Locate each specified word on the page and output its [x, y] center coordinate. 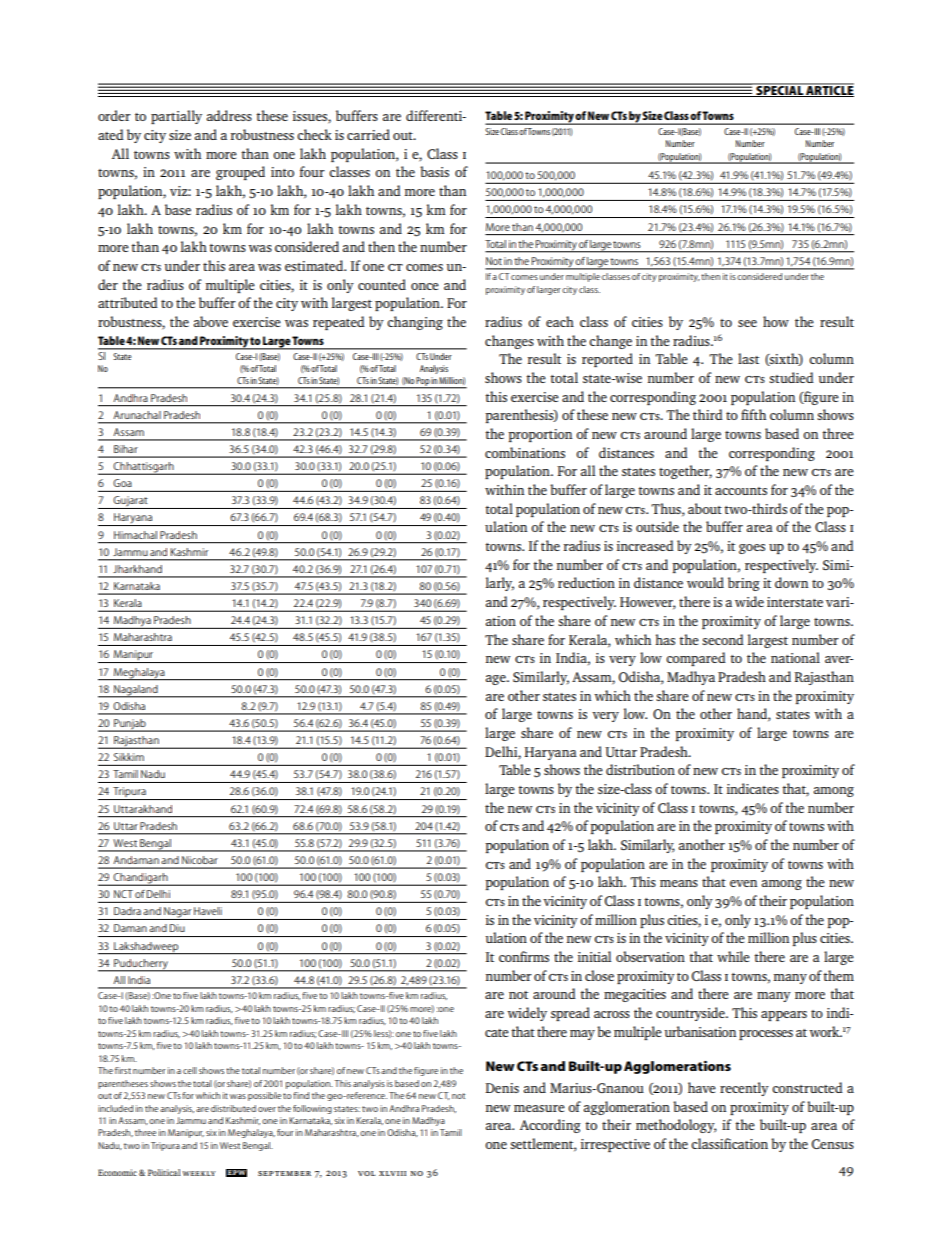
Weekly [199, 1173]
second [723, 639]
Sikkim [129, 757]
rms [538, 958]
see [747, 323]
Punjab [130, 725]
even [743, 883]
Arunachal [137, 415]
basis [434, 171]
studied [791, 377]
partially [176, 117]
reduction [586, 582]
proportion [540, 435]
